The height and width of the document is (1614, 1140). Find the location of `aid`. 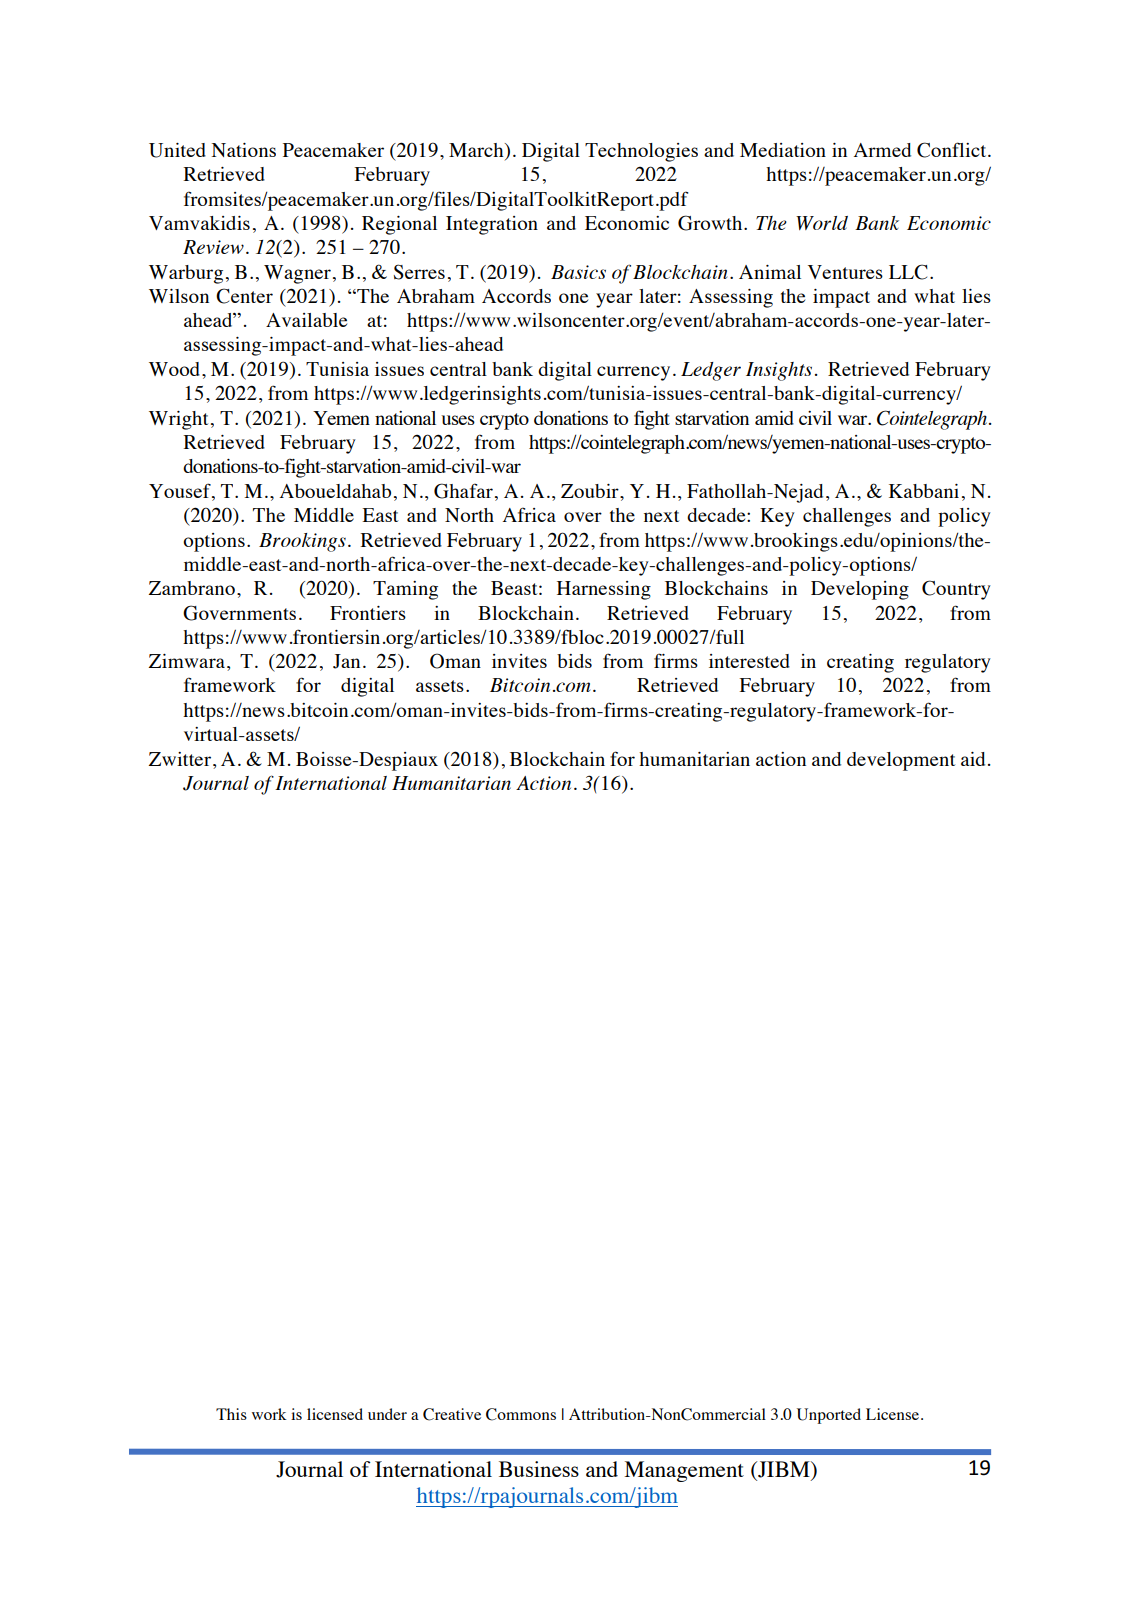

aid is located at coordinates (973, 759).
